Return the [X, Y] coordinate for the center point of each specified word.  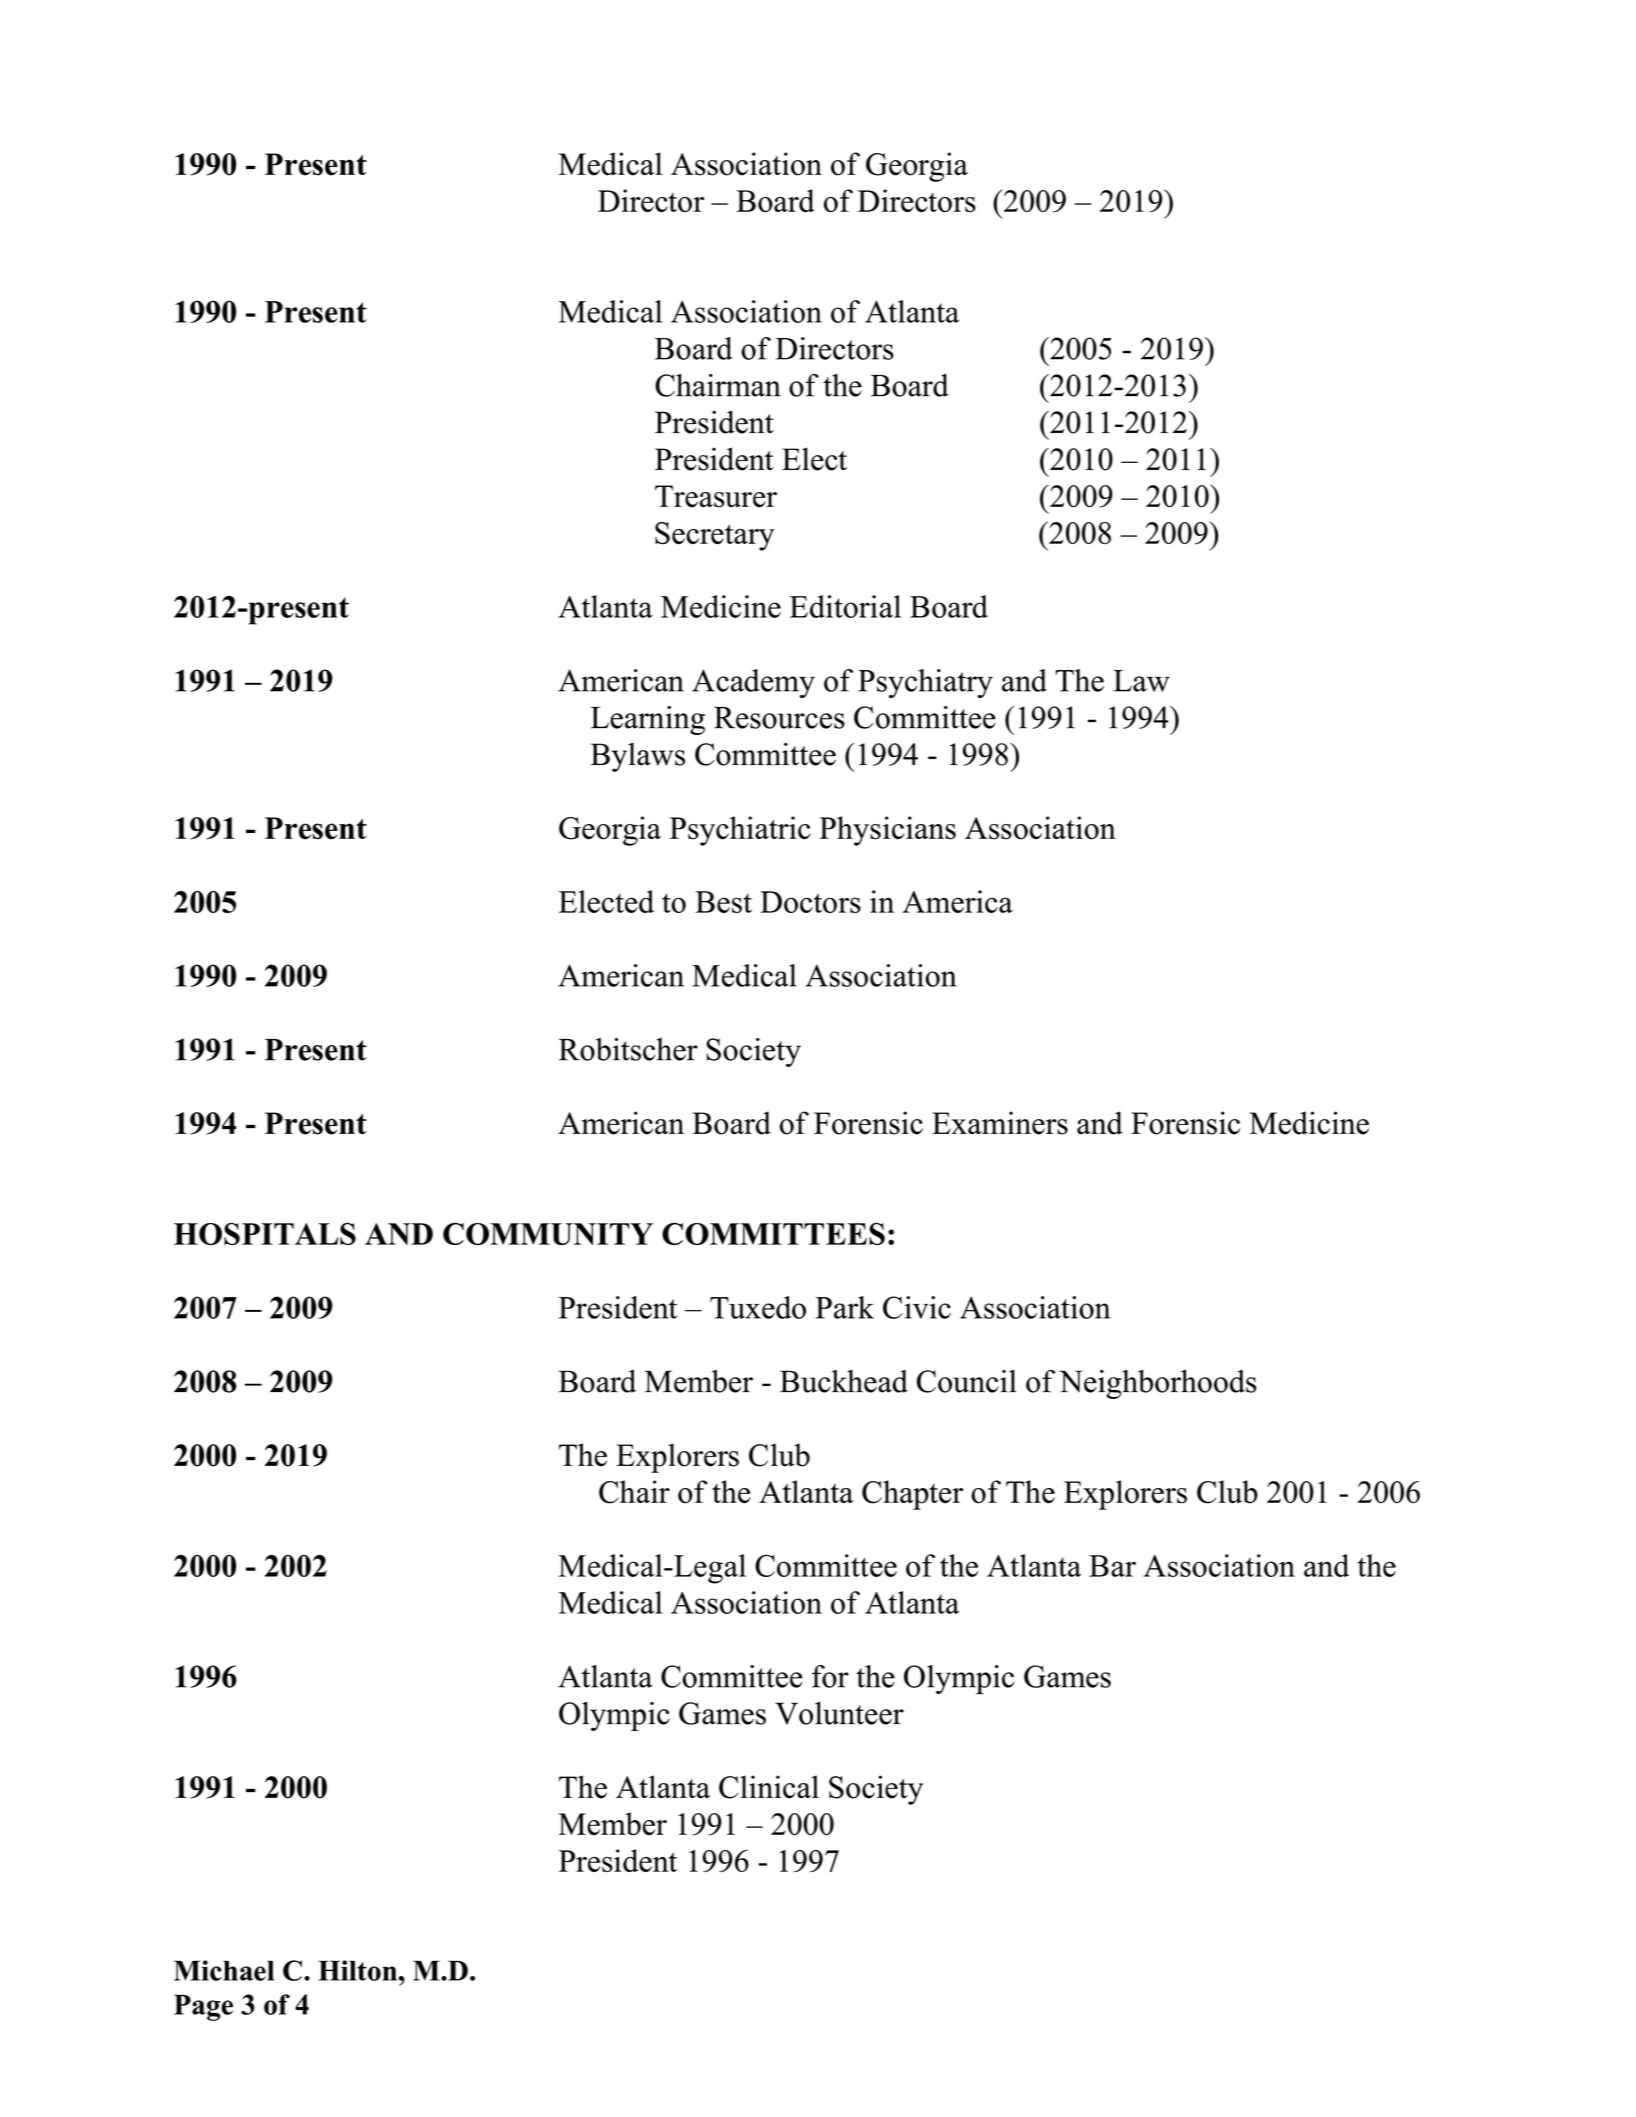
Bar [1112, 1566]
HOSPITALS [265, 1234]
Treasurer [716, 496]
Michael [224, 1970]
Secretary [715, 536]
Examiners [1000, 1123]
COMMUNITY [548, 1234]
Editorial [845, 606]
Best [723, 902]
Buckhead [844, 1381]
